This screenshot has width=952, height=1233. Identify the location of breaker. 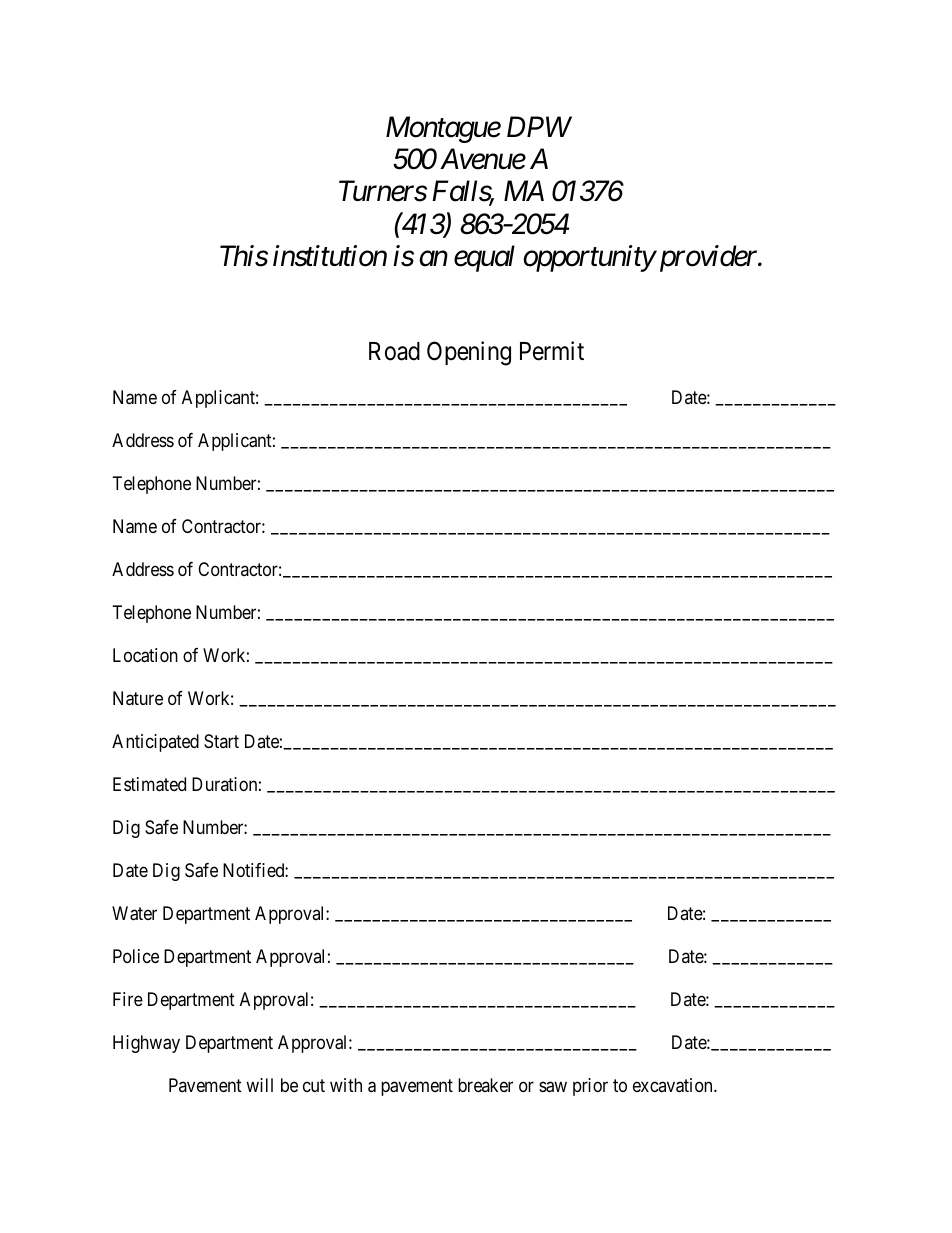
(485, 1085).
